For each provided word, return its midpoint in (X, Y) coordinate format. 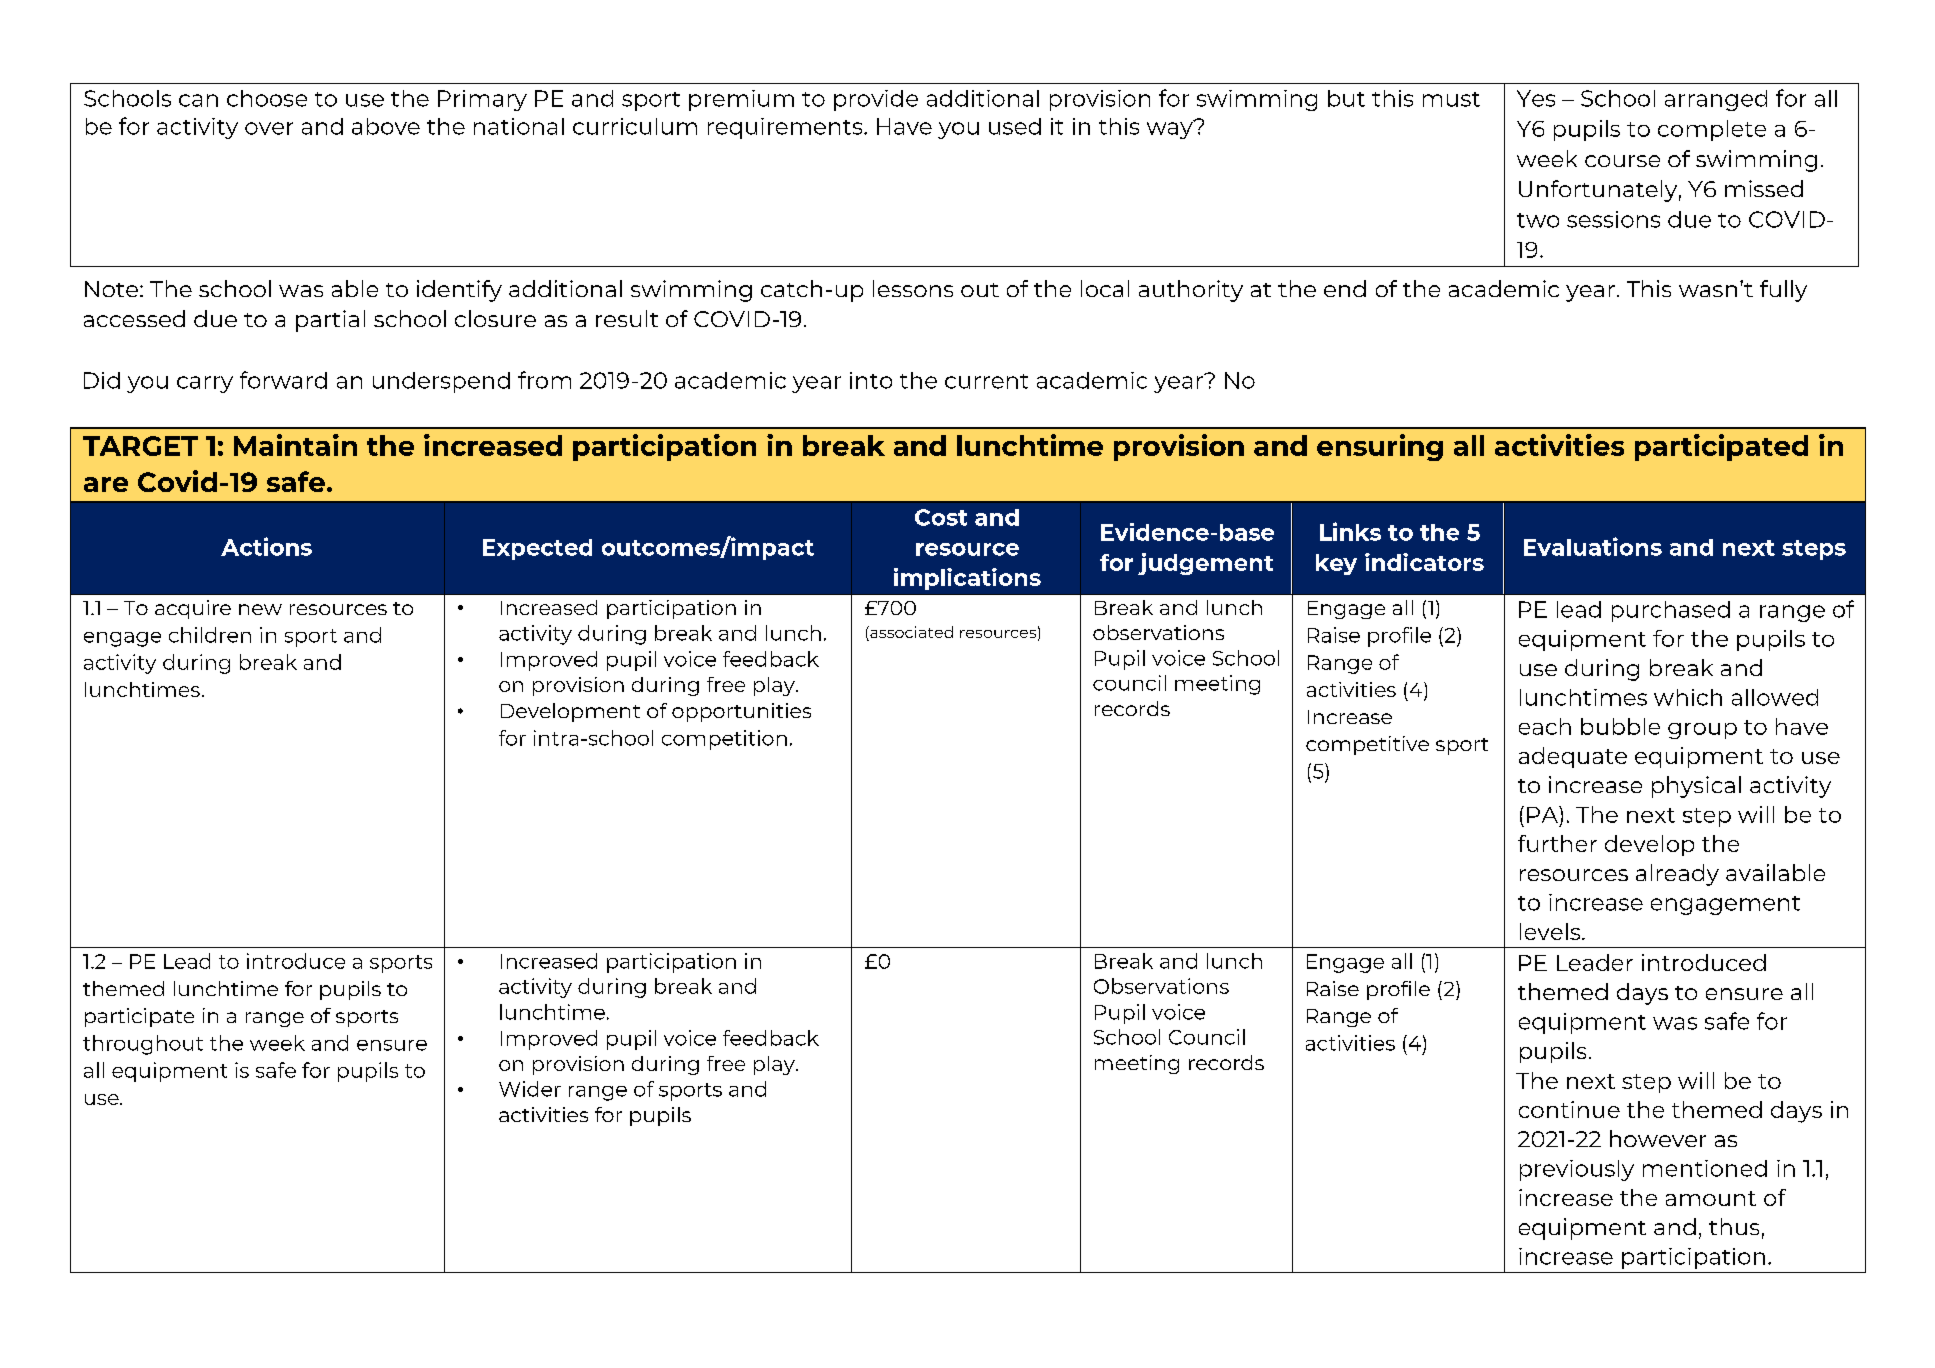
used (1015, 126)
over (269, 128)
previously (1577, 1170)
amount (1711, 1198)
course (1622, 161)
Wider (530, 1089)
